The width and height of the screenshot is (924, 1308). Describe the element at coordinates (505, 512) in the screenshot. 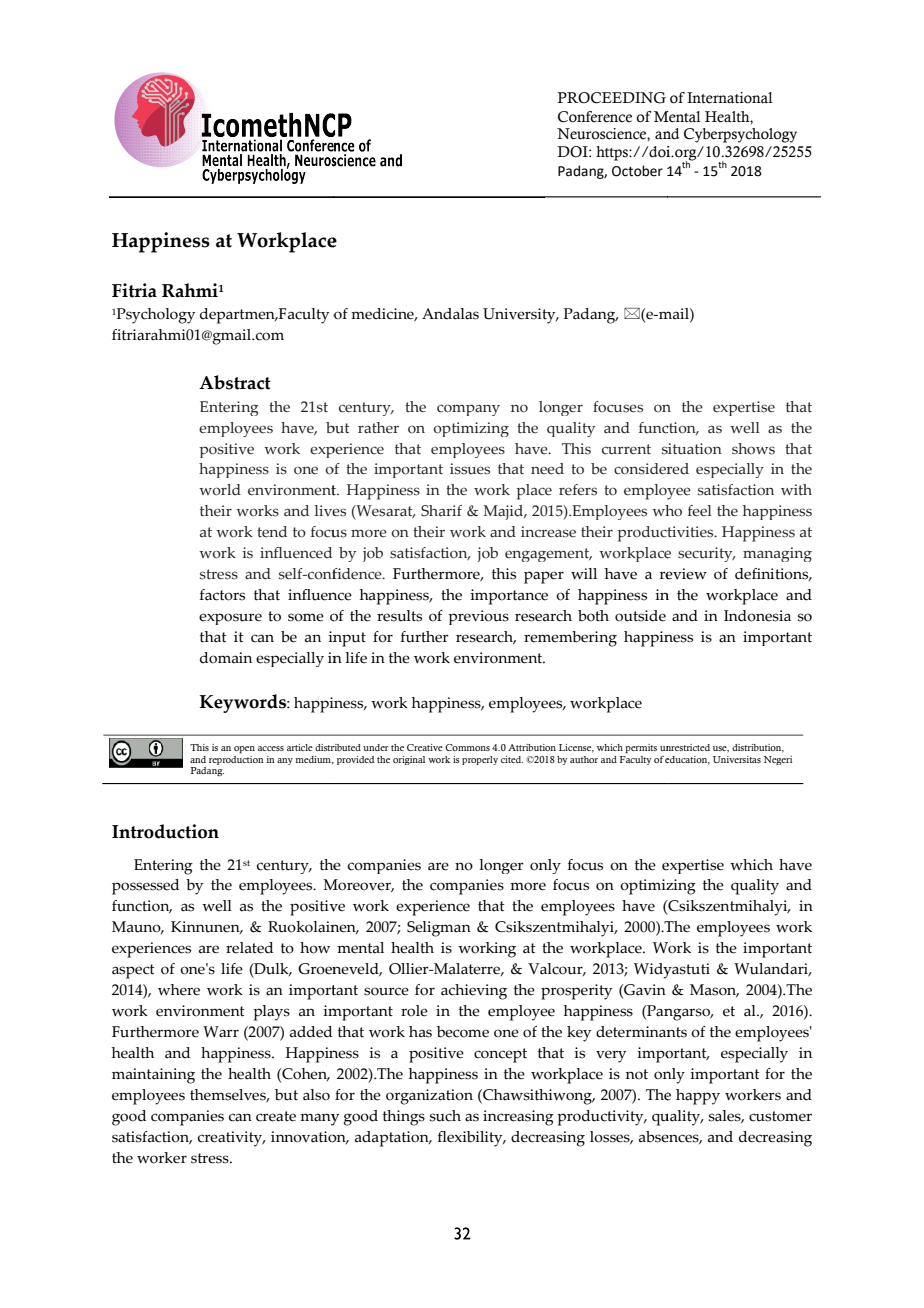

I see `Majid` at that location.
